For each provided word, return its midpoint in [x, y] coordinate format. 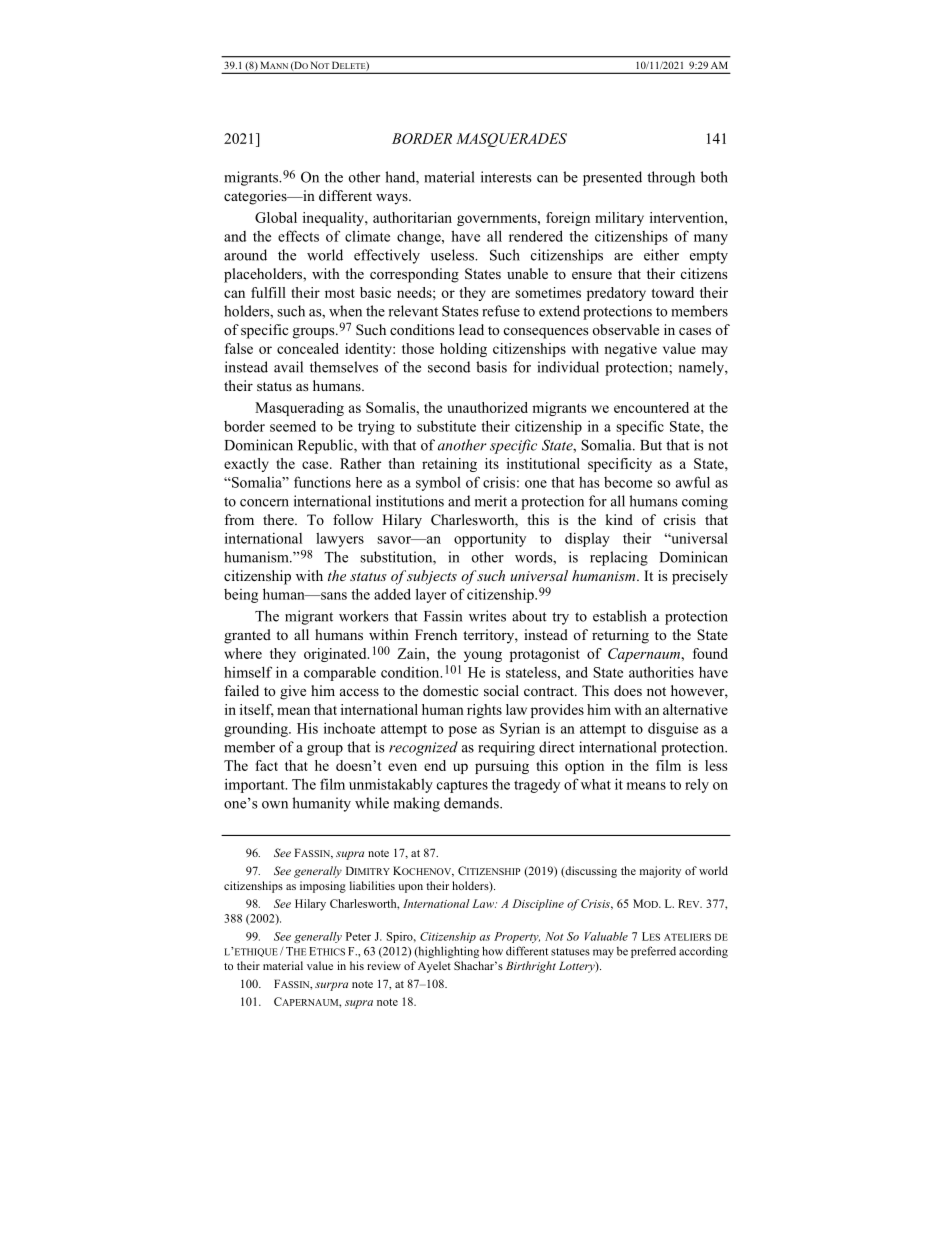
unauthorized [487, 407]
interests [506, 177]
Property [517, 937]
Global [276, 217]
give [293, 692]
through [671, 178]
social [501, 690]
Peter [358, 936]
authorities [661, 672]
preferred [653, 952]
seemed [293, 426]
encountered [651, 407]
